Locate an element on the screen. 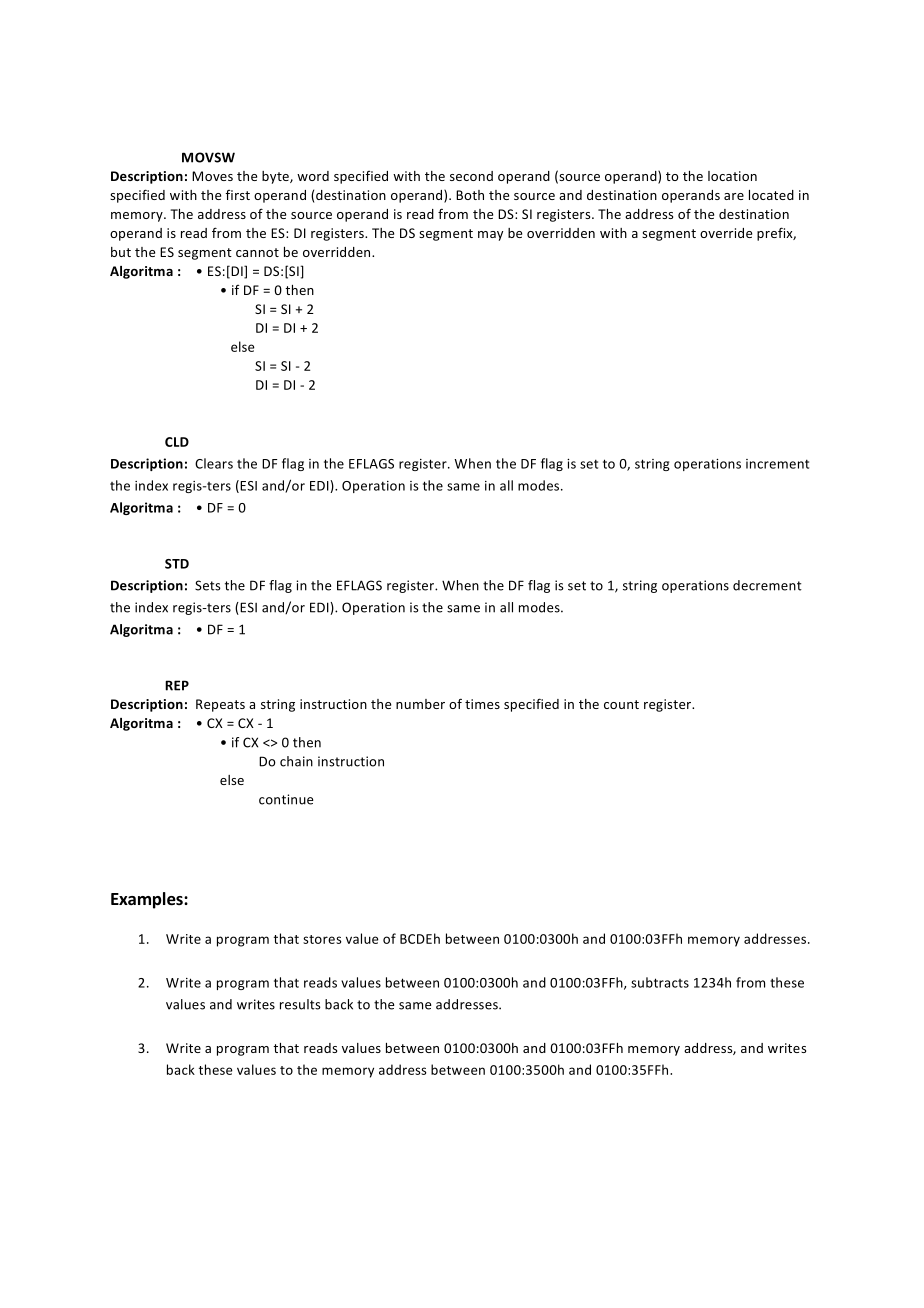  number is located at coordinates (420, 704).
